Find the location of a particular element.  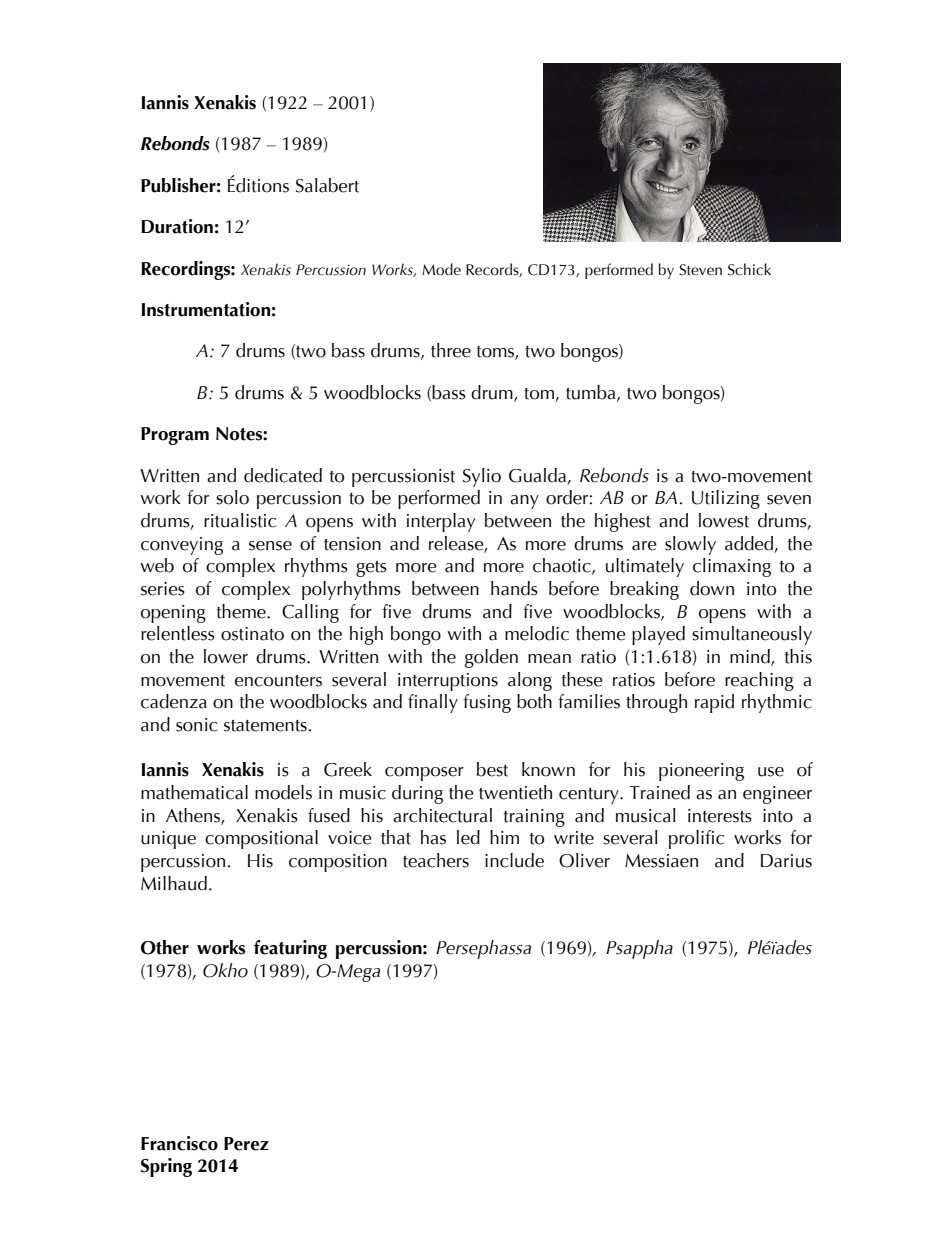

down is located at coordinates (712, 588).
